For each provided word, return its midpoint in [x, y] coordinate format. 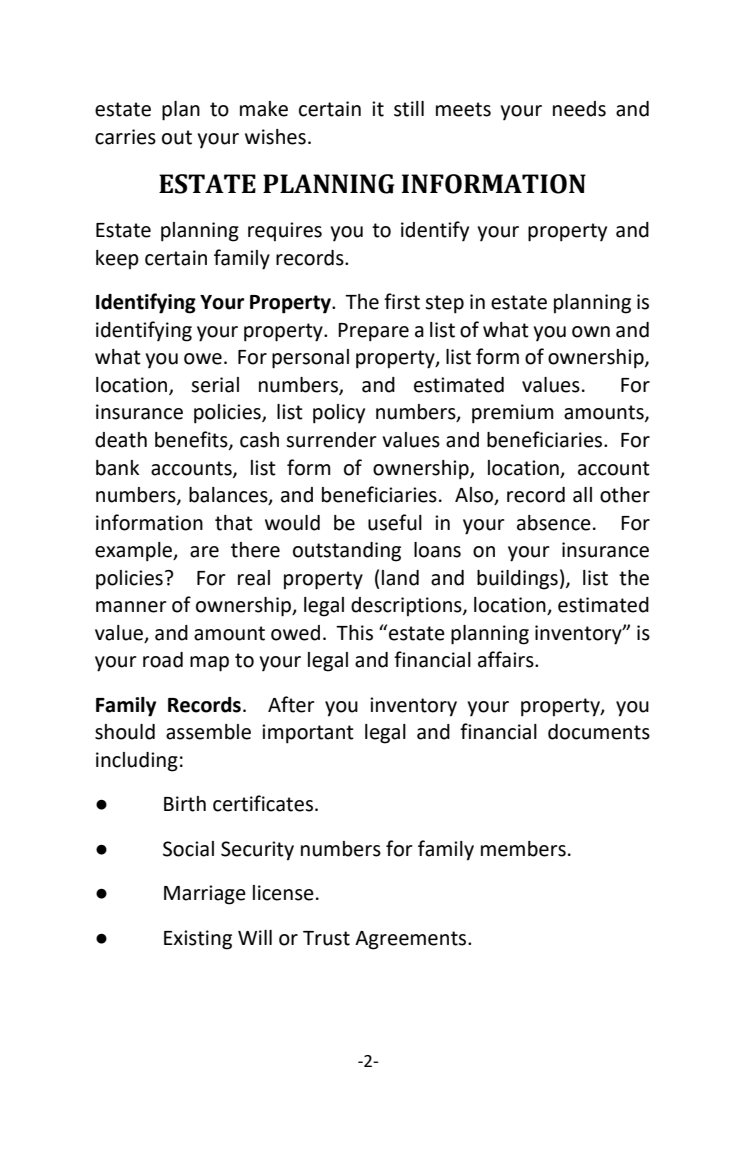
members [523, 849]
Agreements [412, 940]
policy [339, 414]
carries [125, 137]
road [163, 660]
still [409, 109]
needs [579, 109]
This [354, 633]
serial [215, 385]
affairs [507, 659]
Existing [198, 940]
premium [513, 414]
